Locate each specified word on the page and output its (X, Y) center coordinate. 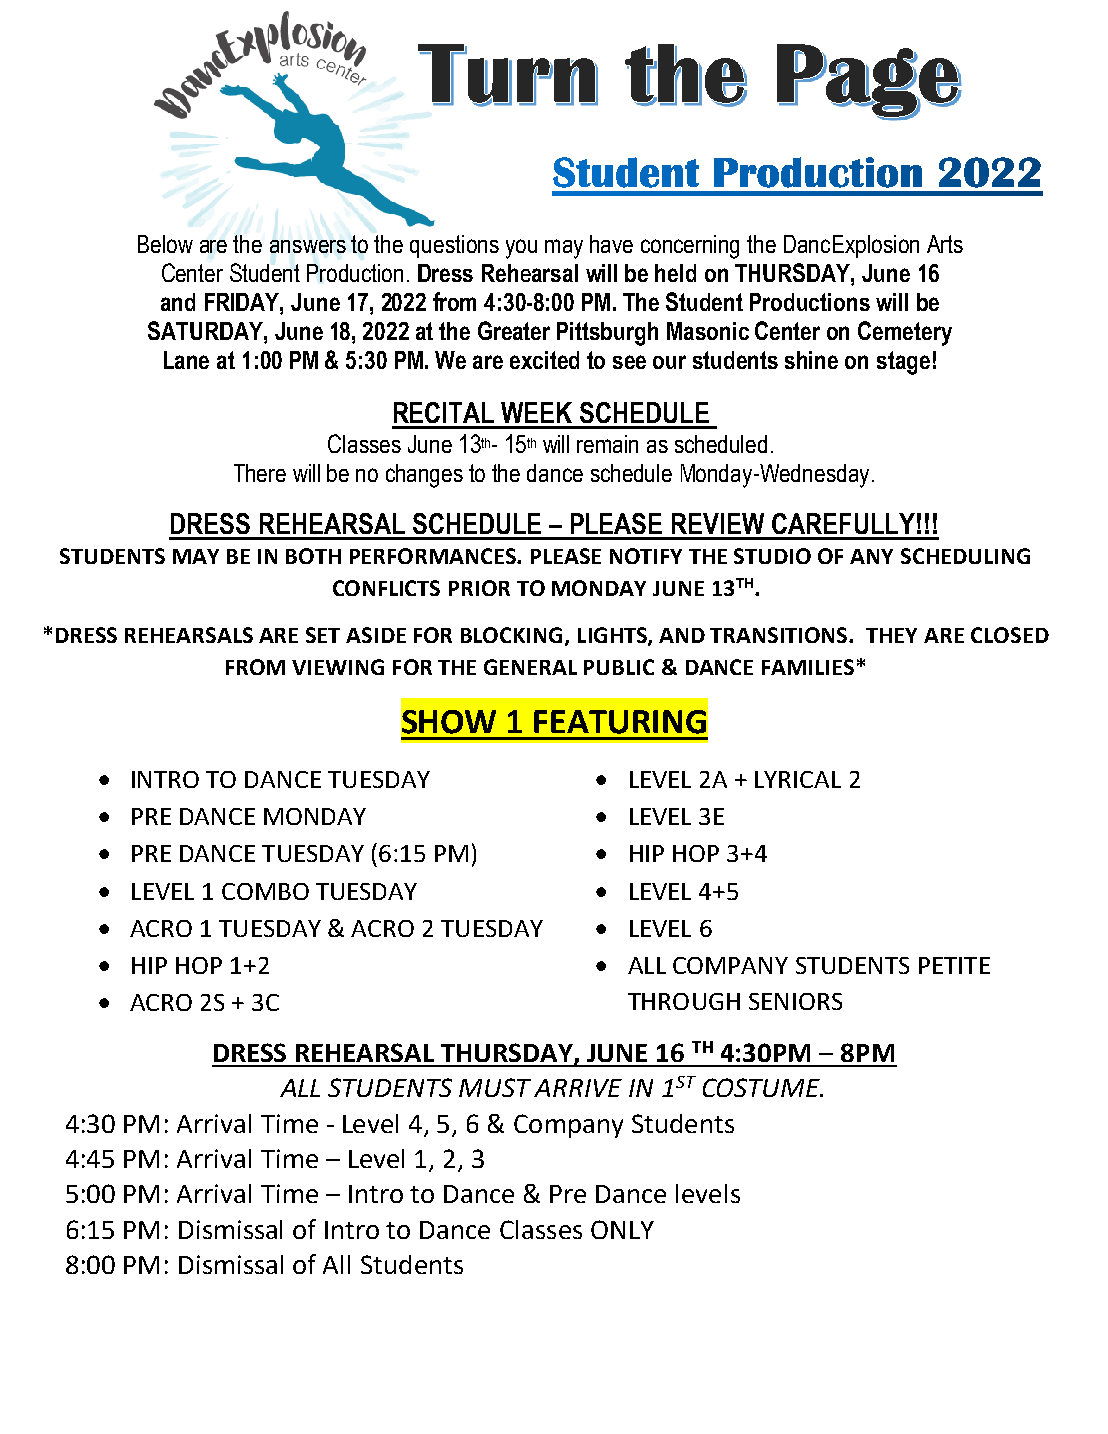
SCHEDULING (965, 556)
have (611, 244)
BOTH (313, 556)
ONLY (622, 1229)
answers (308, 246)
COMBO (265, 891)
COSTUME (762, 1087)
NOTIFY (646, 556)
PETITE (954, 965)
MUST (495, 1087)
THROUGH (684, 1001)
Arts (945, 244)
